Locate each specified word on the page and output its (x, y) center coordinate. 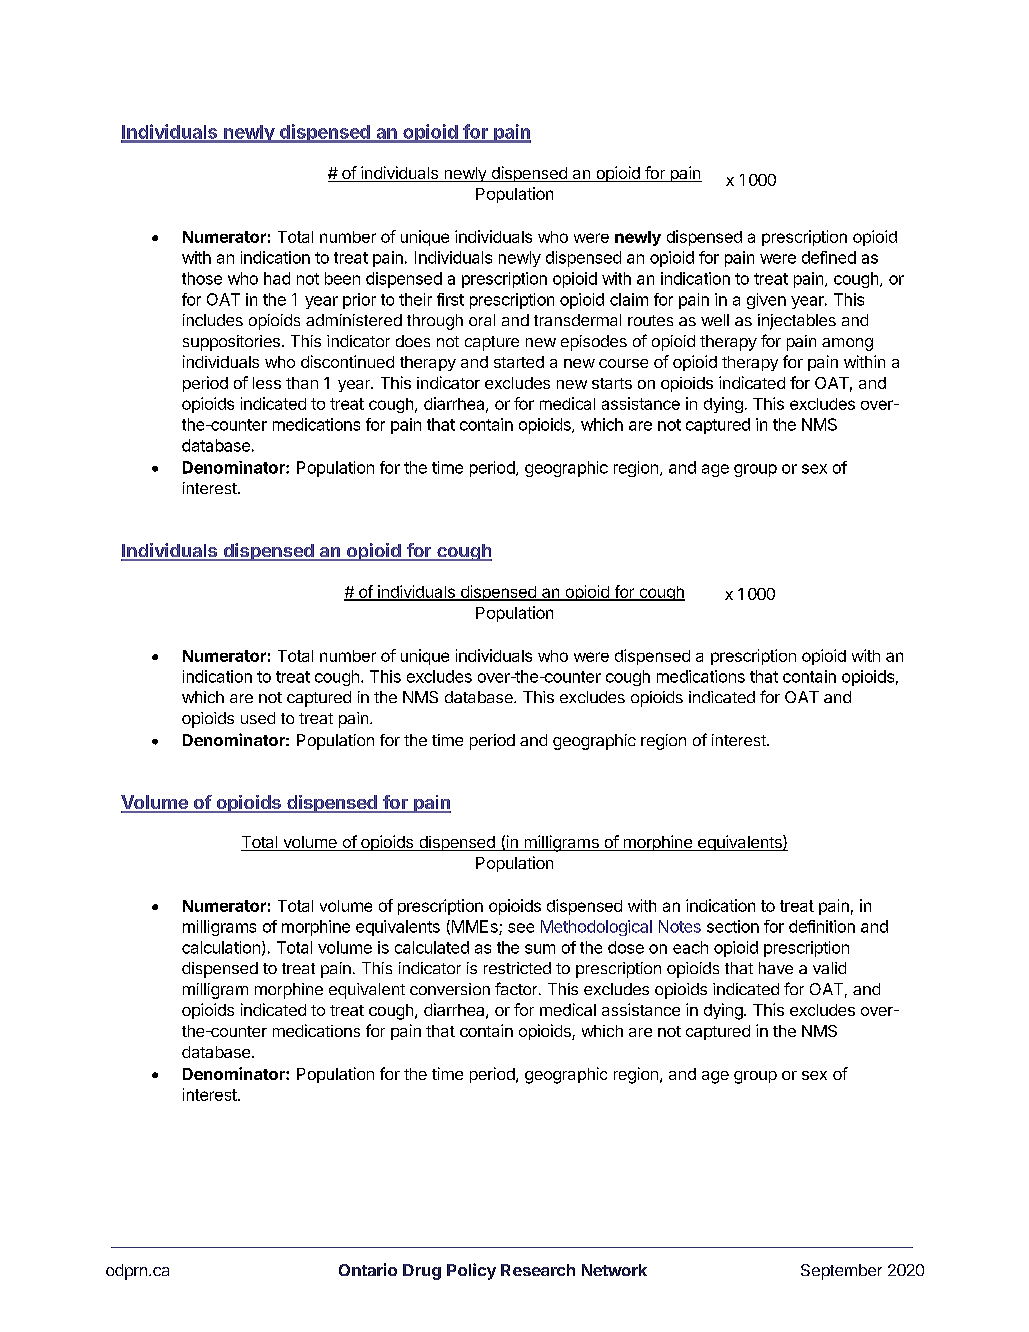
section (733, 926)
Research (538, 1270)
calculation (221, 947)
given (766, 301)
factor (517, 988)
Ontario (368, 1269)
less (267, 383)
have (776, 968)
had (277, 278)
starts (612, 383)
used (258, 718)
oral (482, 320)
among (847, 344)
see (521, 928)
